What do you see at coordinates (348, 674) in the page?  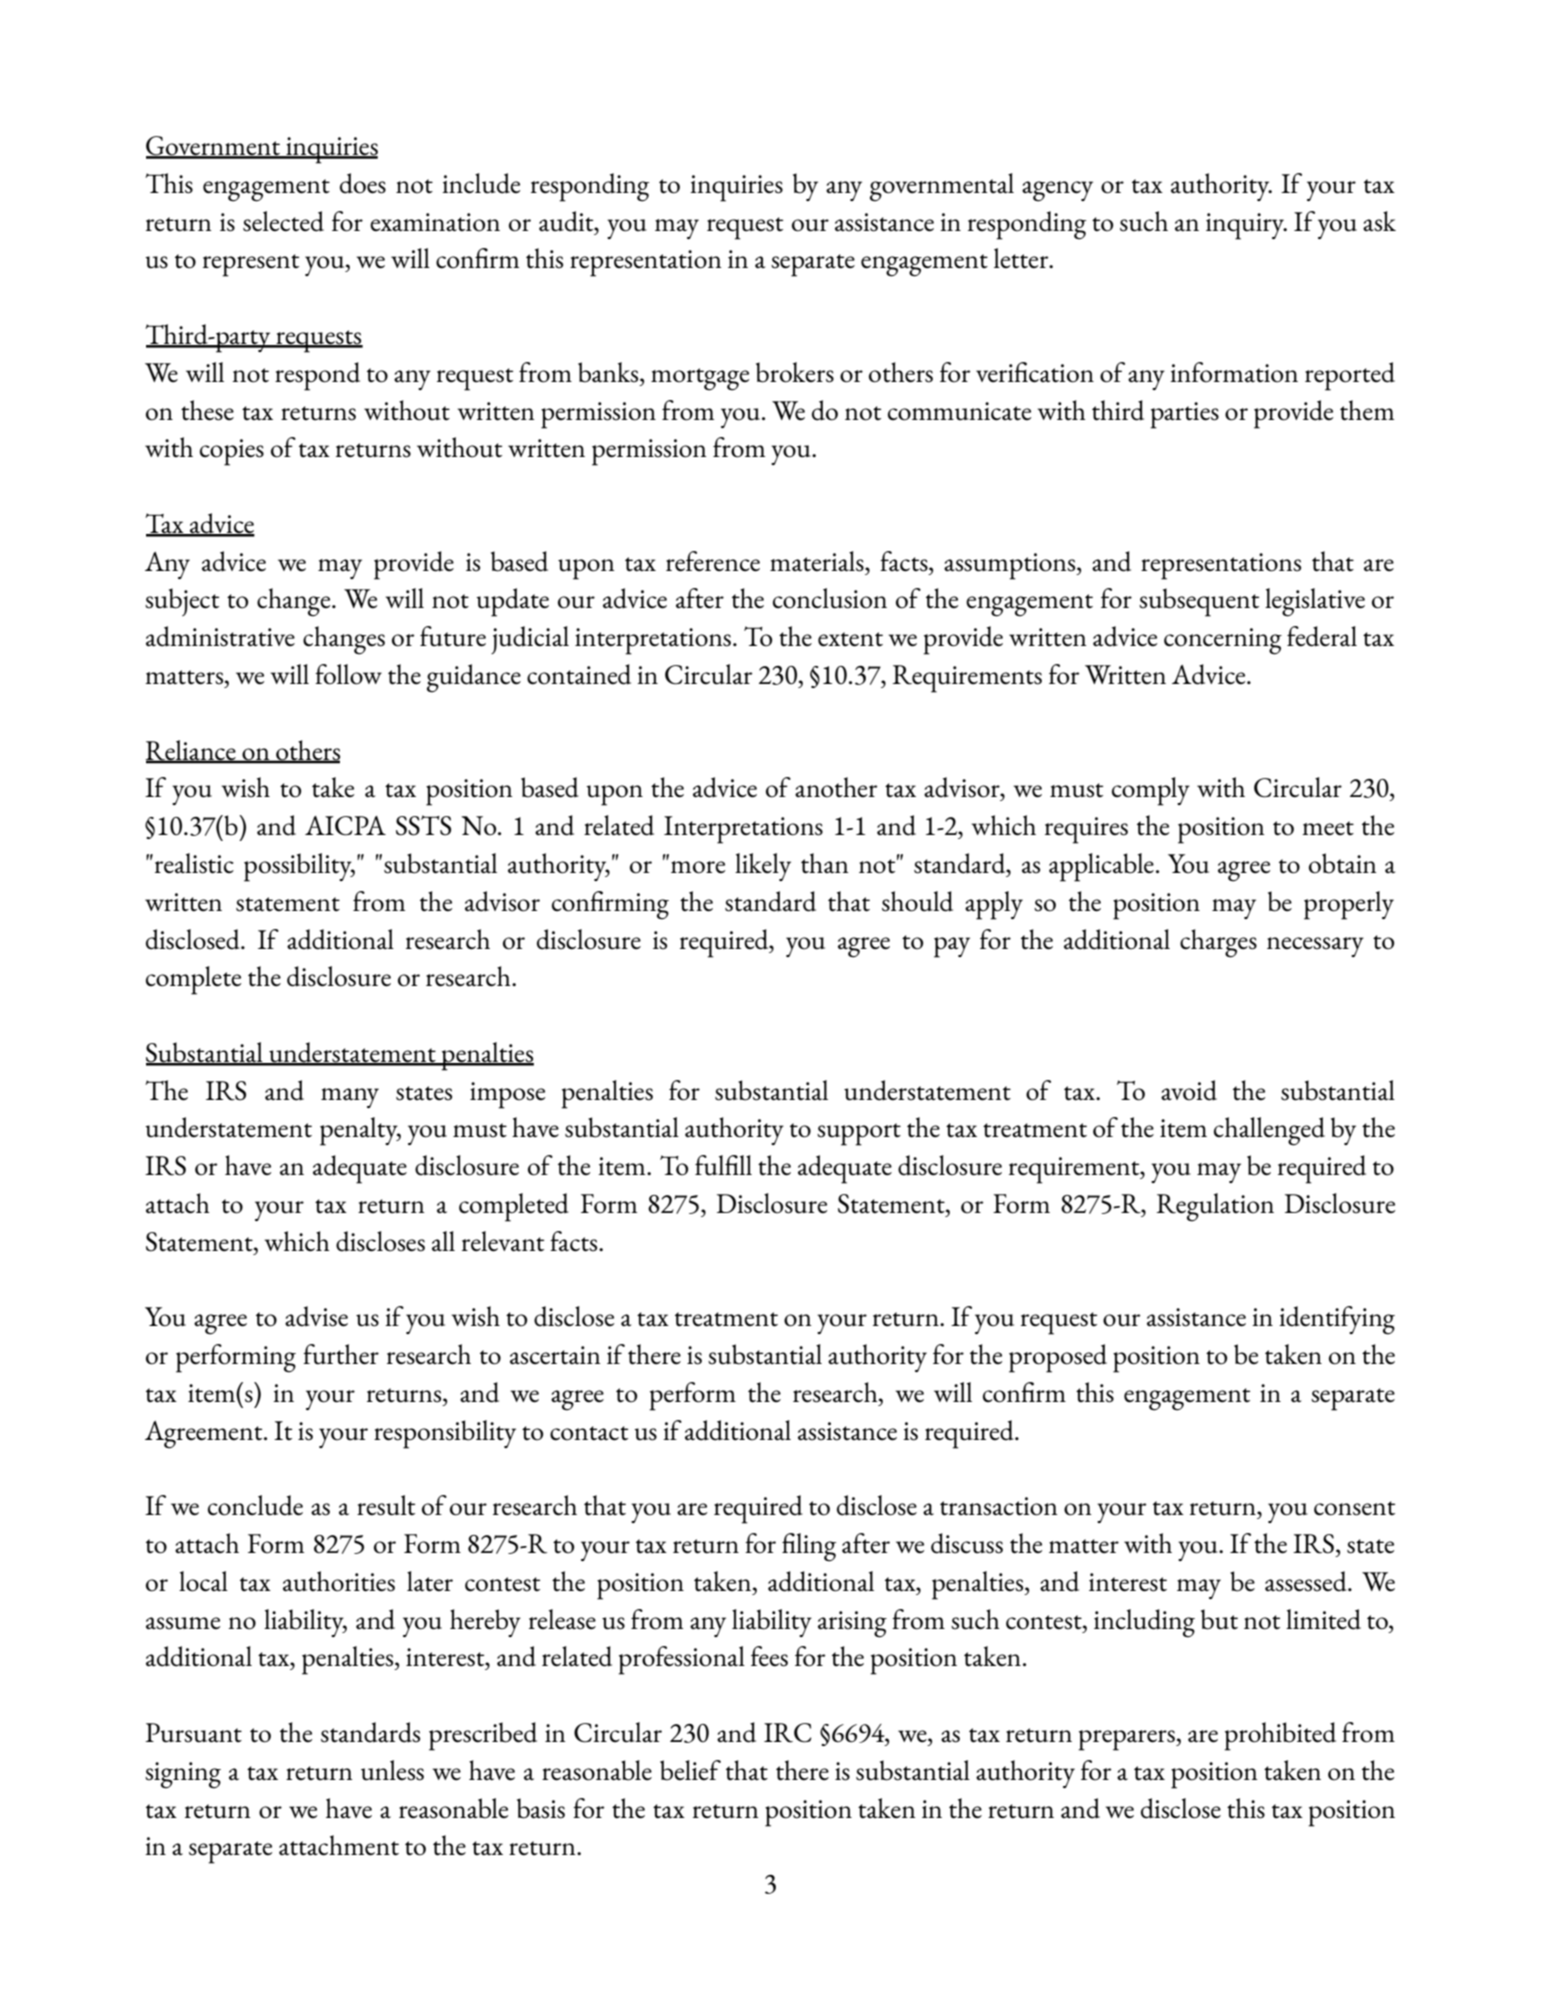 I see `follow` at bounding box center [348, 674].
